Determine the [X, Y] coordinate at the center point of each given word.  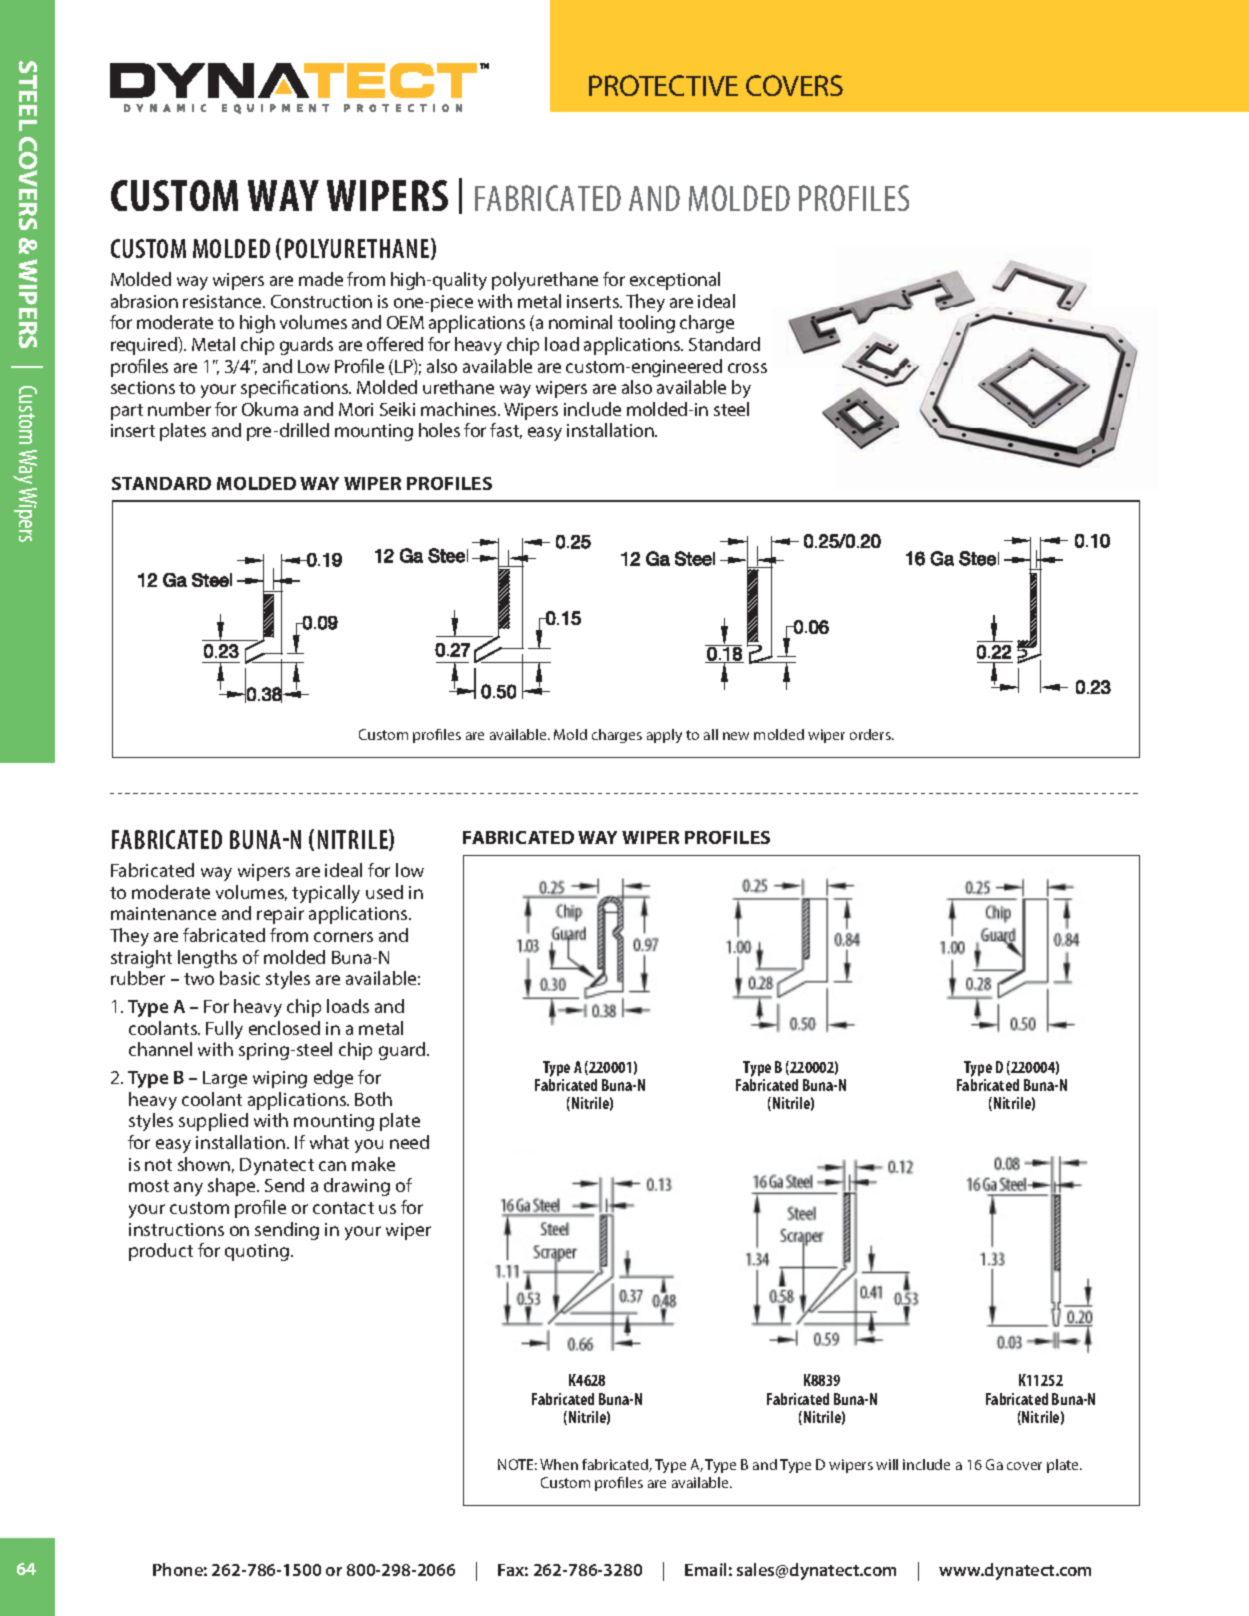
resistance [223, 301]
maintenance [163, 913]
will [887, 1464]
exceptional [675, 281]
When [559, 1464]
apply [664, 736]
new [736, 736]
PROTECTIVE [663, 85]
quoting [257, 1252]
